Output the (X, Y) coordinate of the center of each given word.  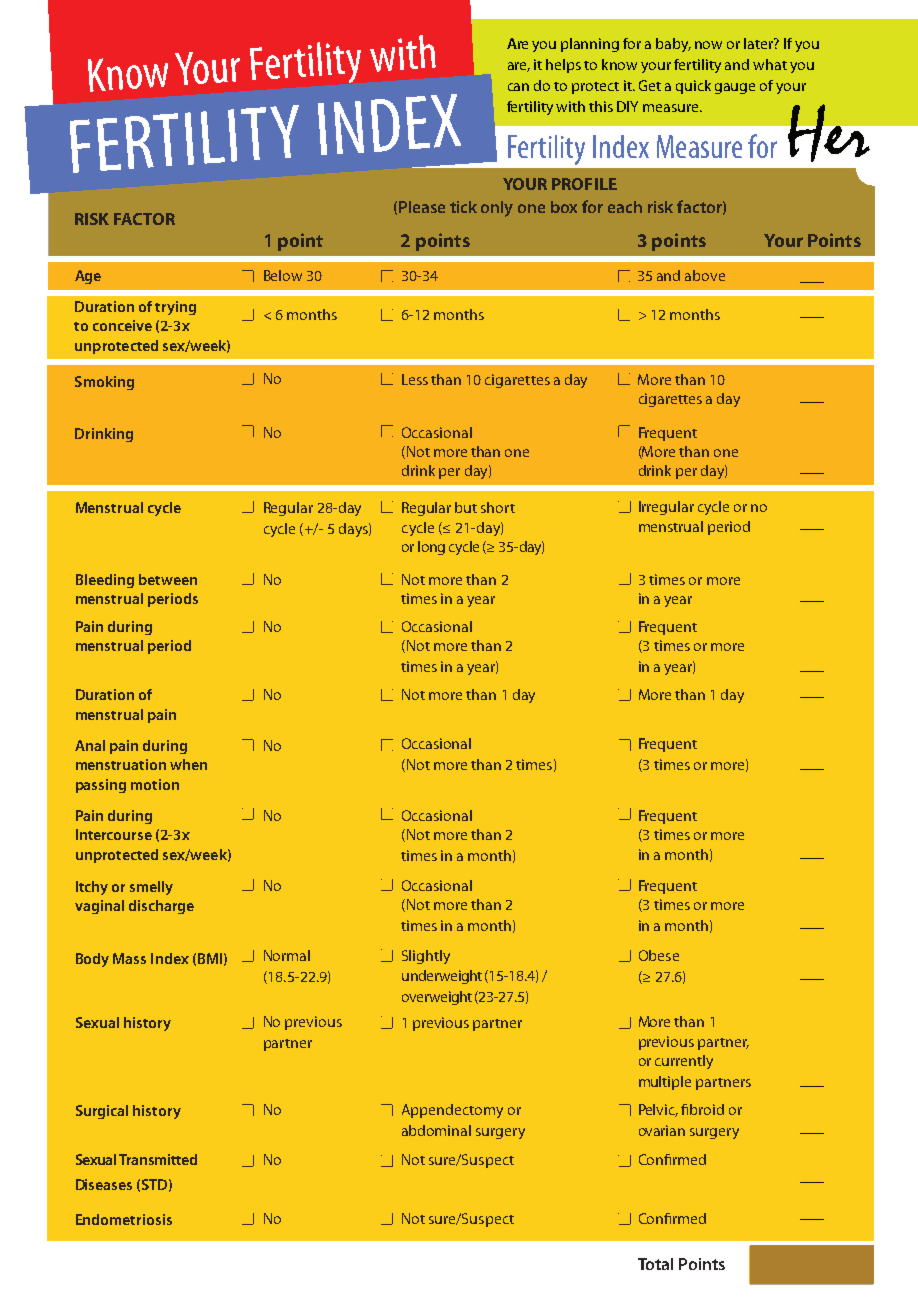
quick (693, 87)
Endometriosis (124, 1219)
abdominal (436, 1130)
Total (655, 1264)
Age (88, 277)
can (518, 87)
